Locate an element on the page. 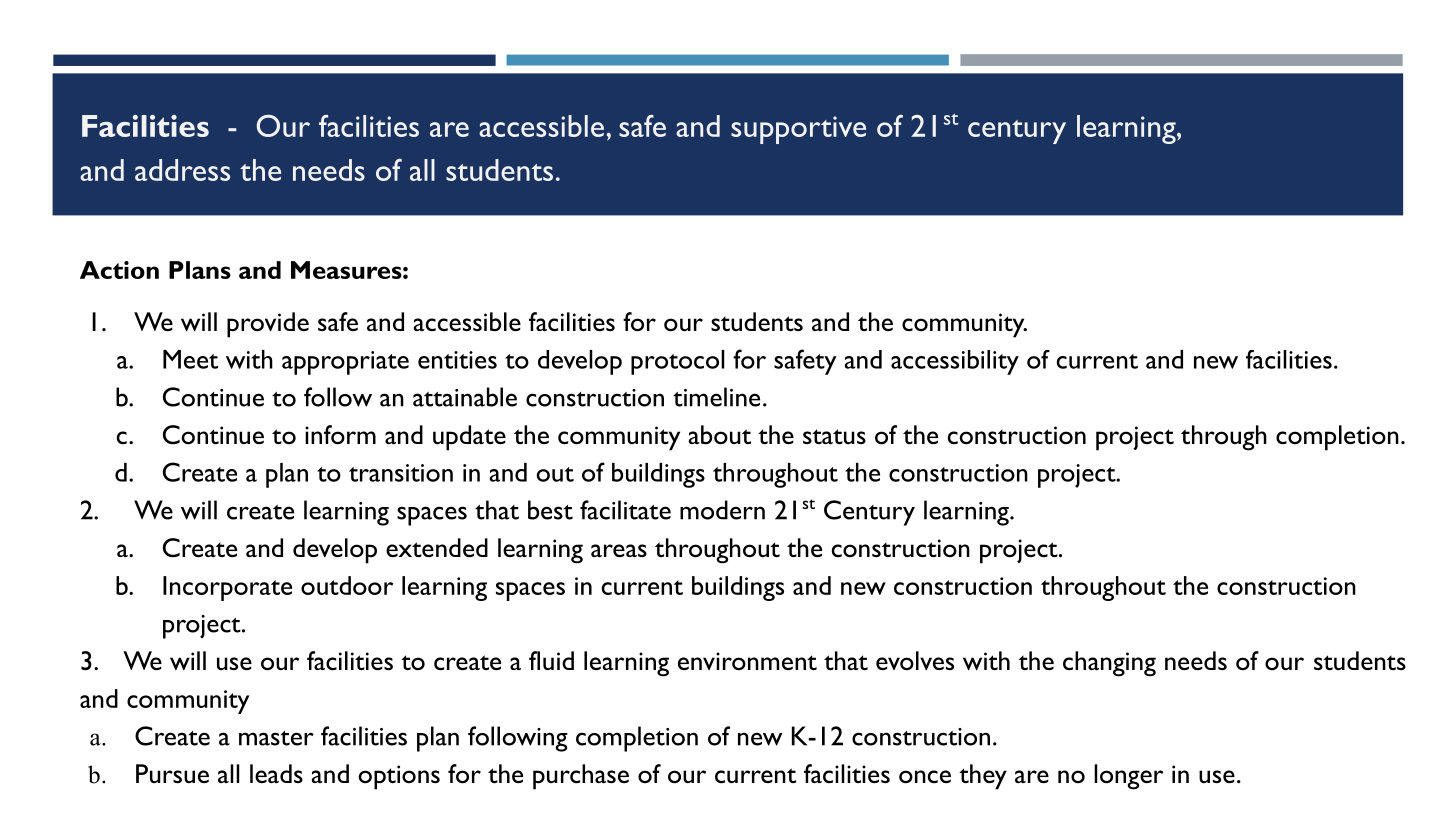 The height and width of the image is (819, 1456). purchase is located at coordinates (581, 777).
